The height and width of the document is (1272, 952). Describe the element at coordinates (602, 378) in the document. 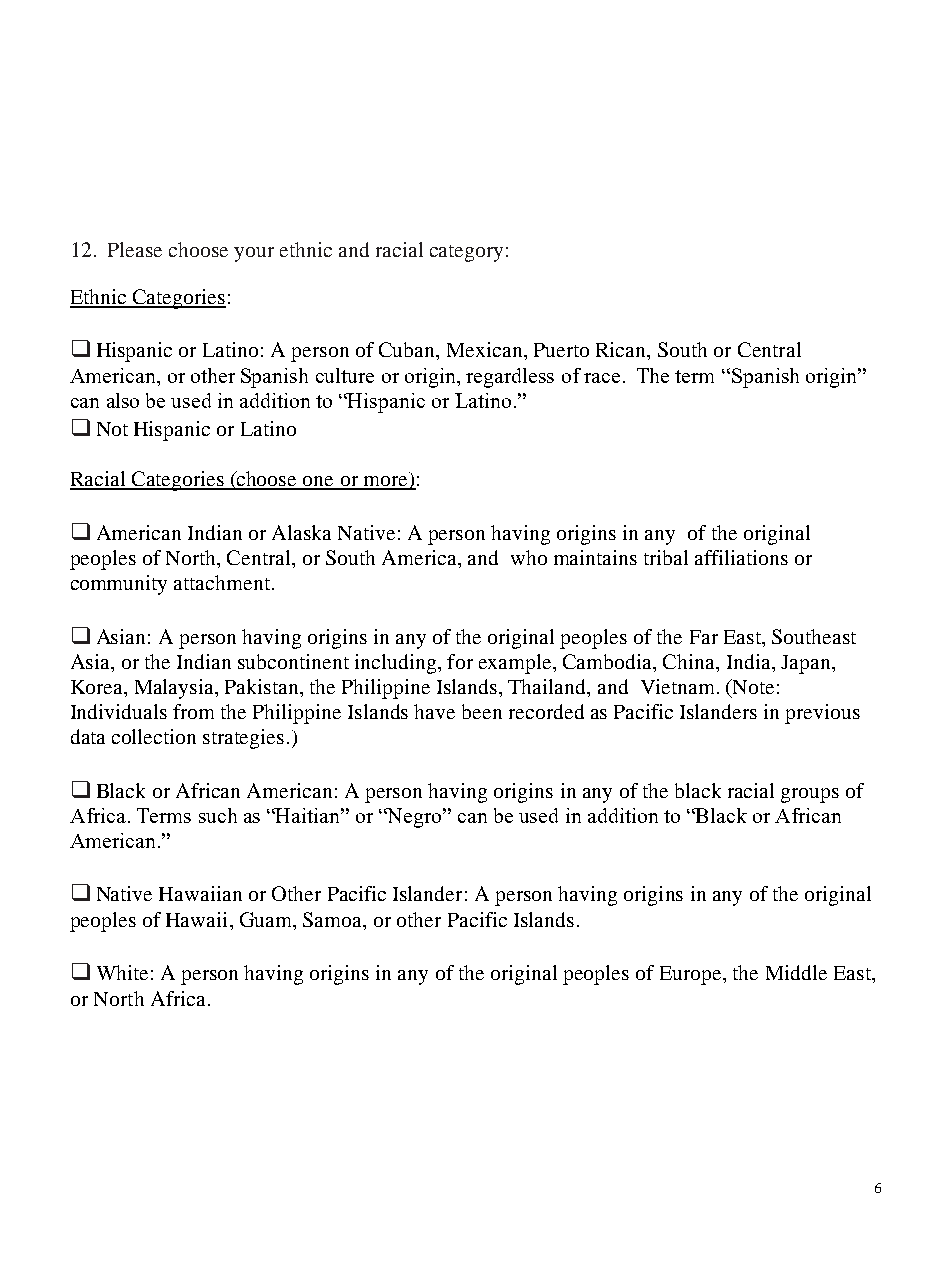

I see `race` at that location.
